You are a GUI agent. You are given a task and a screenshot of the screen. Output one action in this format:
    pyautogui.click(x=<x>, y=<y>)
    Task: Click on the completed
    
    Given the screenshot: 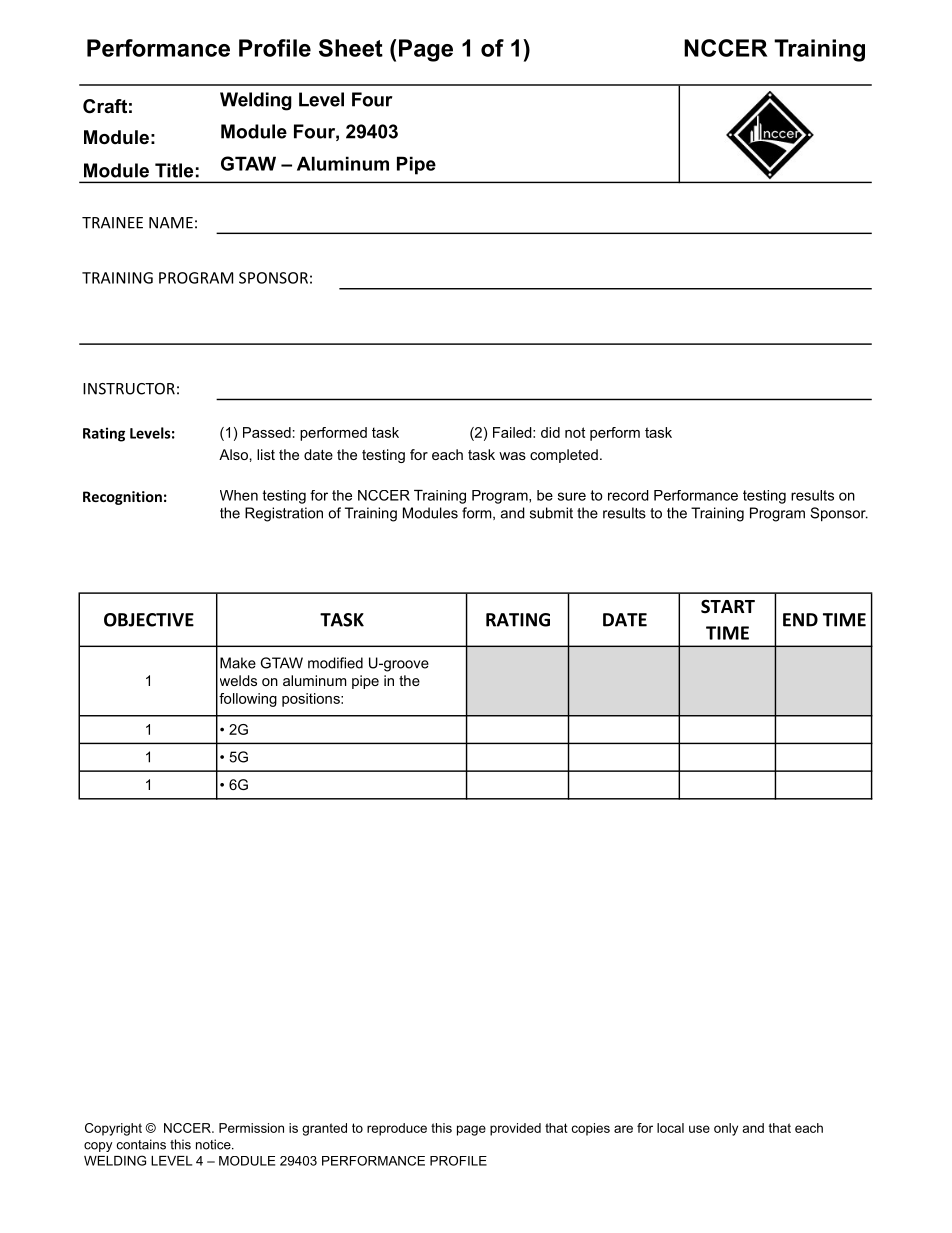 What is the action you would take?
    pyautogui.click(x=564, y=456)
